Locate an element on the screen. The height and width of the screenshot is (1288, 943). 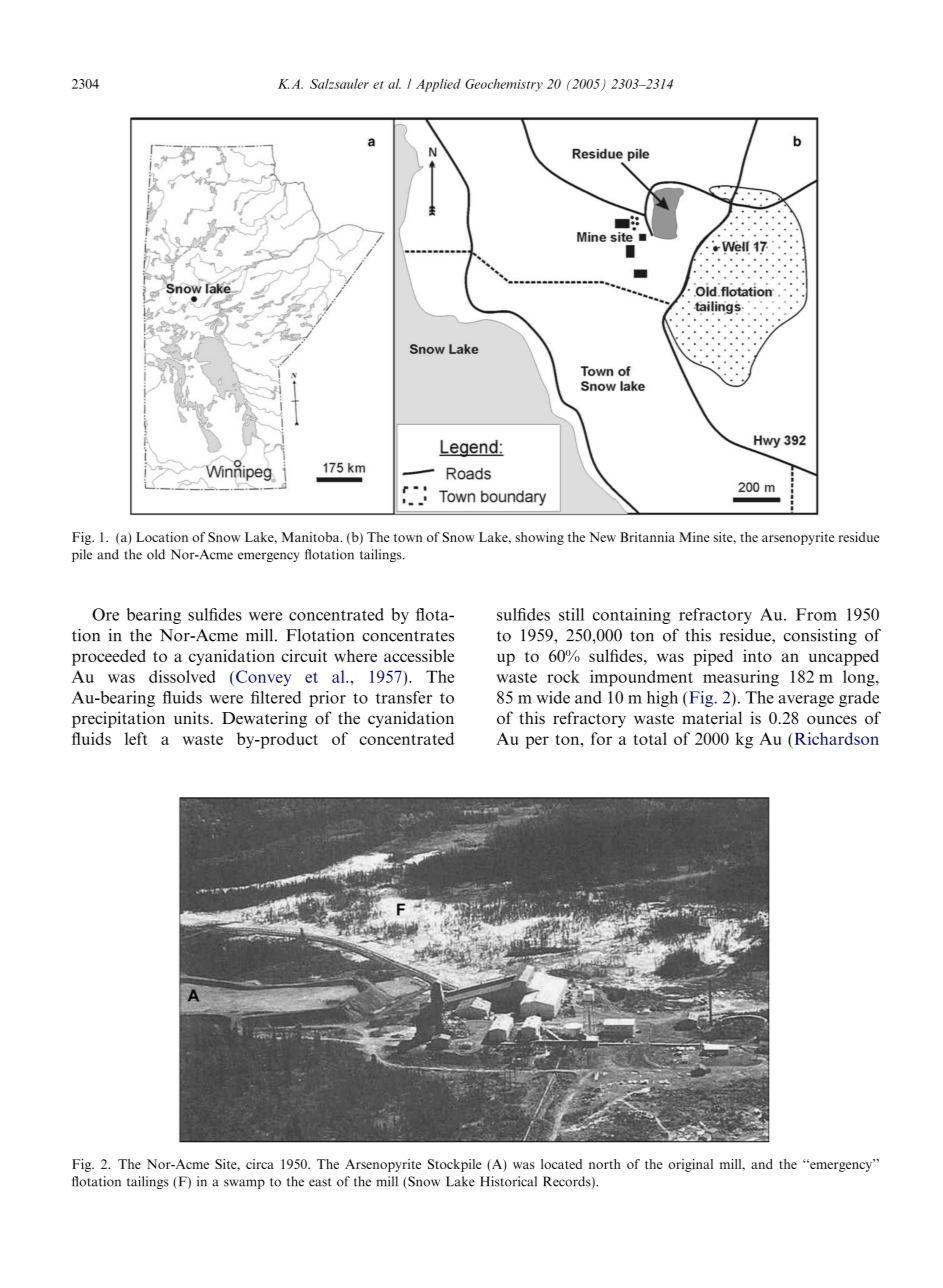
Applied is located at coordinates (438, 85).
